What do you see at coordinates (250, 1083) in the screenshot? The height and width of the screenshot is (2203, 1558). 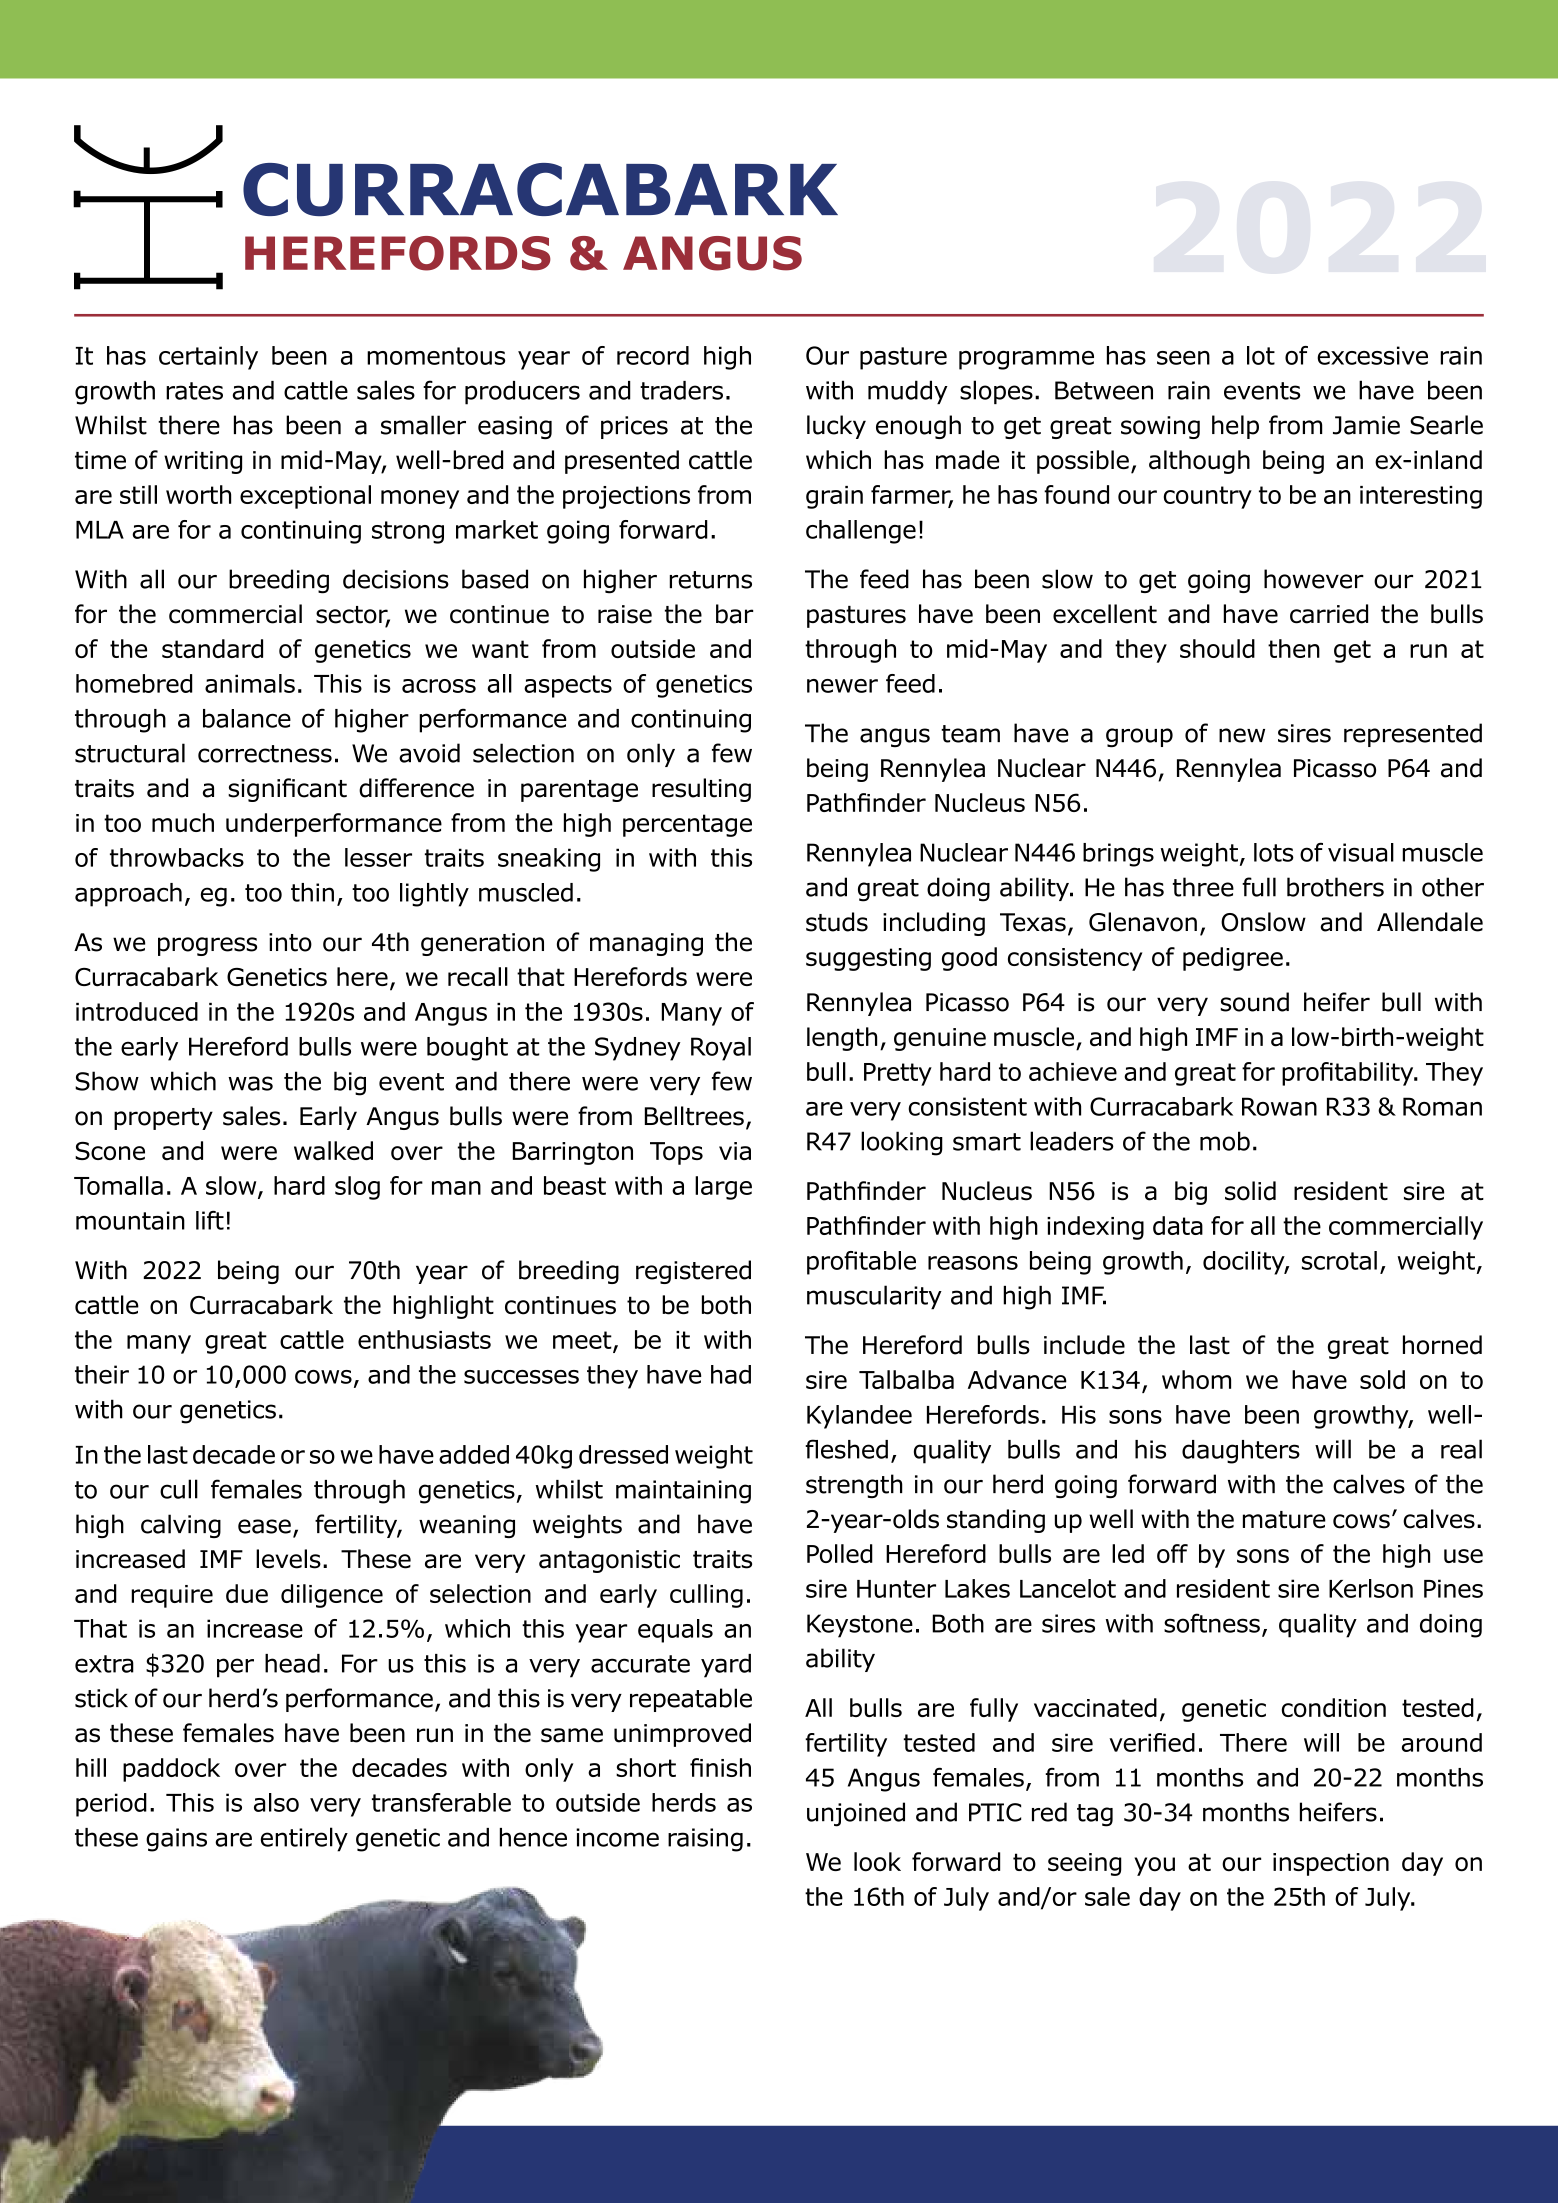 I see `was` at bounding box center [250, 1083].
